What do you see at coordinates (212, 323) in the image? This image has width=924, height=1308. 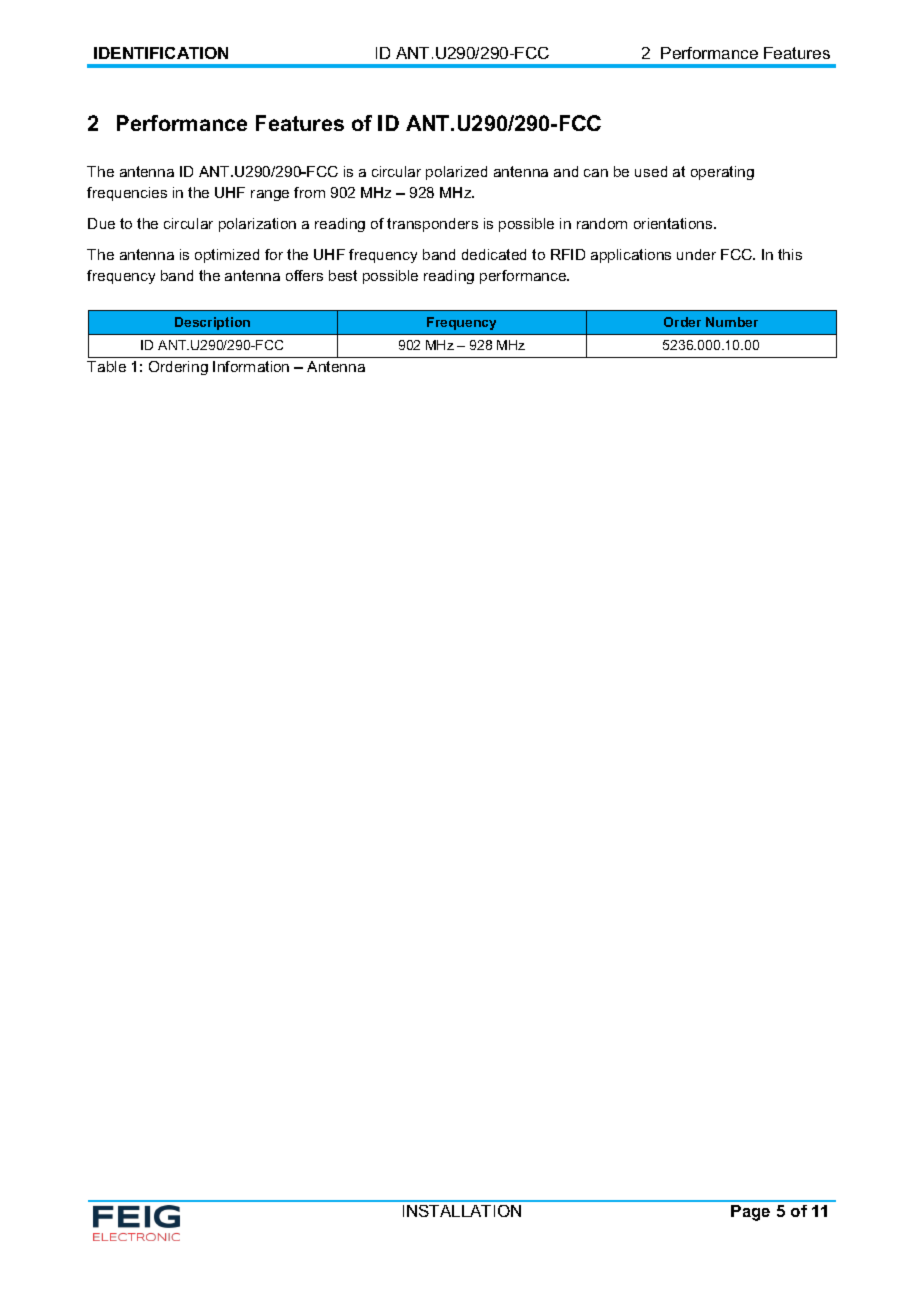 I see `Description` at bounding box center [212, 323].
